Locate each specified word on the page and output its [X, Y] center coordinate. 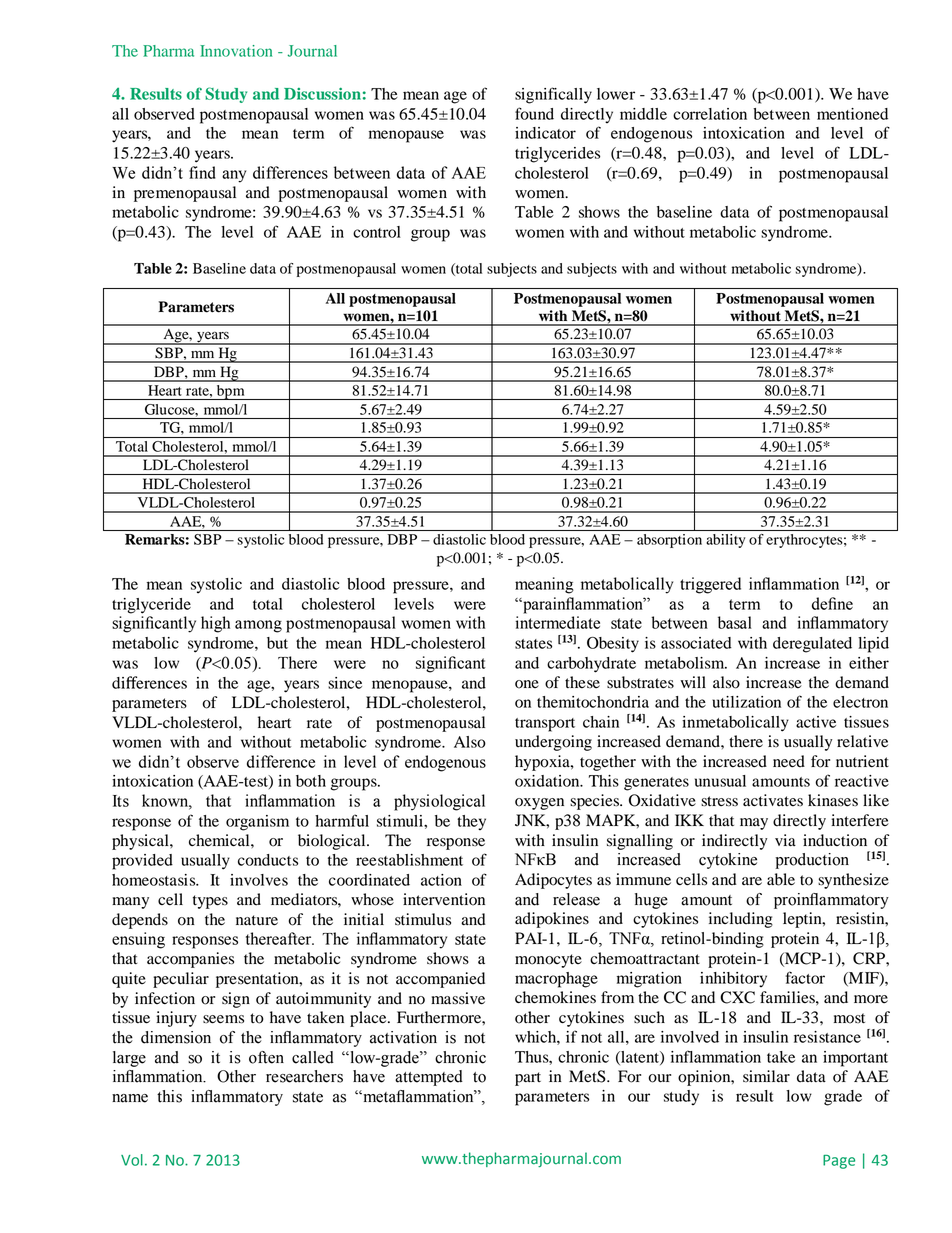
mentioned [852, 114]
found [534, 113]
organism [257, 823]
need [789, 761]
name [130, 1098]
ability [725, 541]
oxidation [548, 781]
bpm [230, 392]
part [528, 1079]
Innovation [236, 51]
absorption [669, 541]
